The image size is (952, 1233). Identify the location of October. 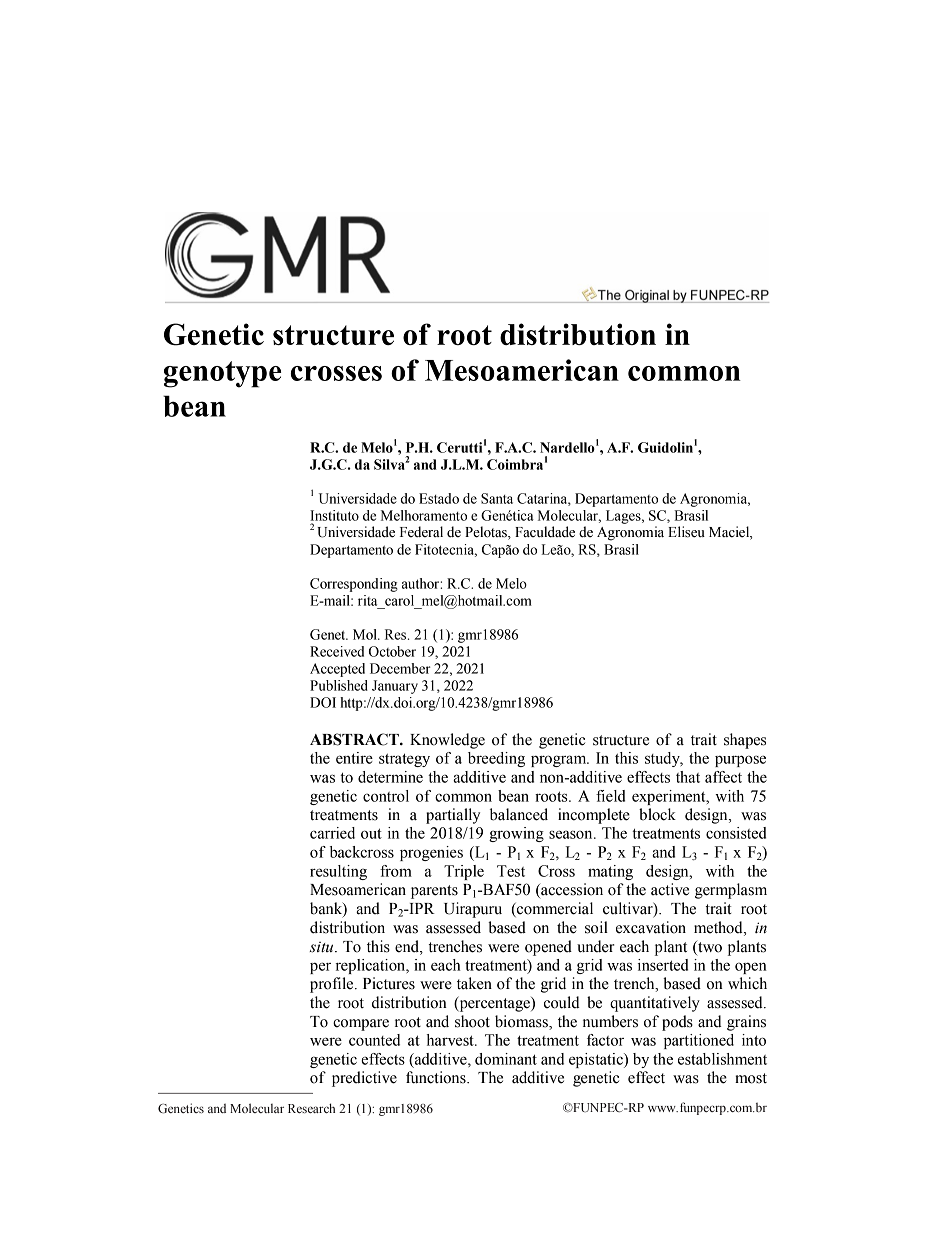
(392, 651).
